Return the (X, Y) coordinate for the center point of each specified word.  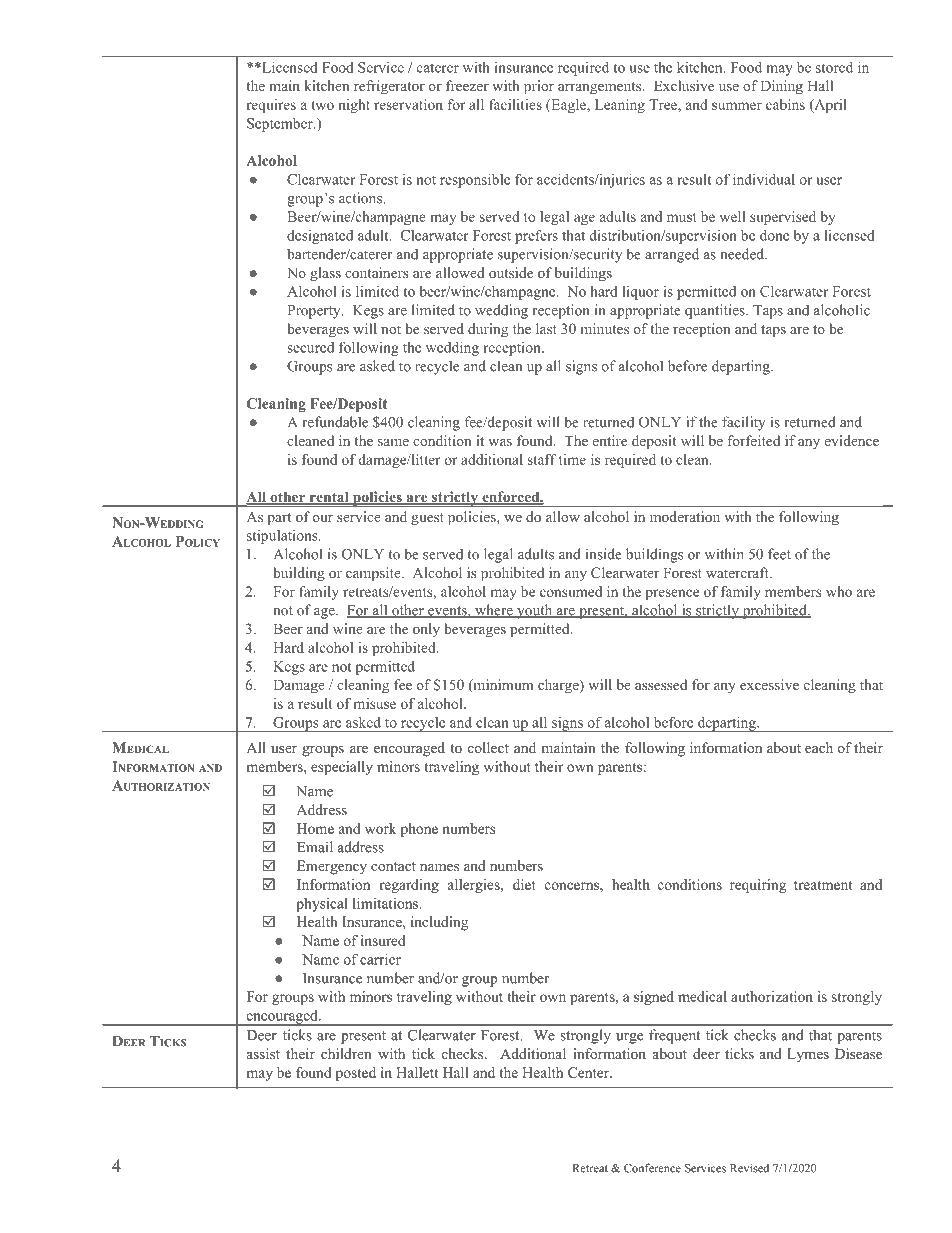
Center (589, 1072)
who (839, 591)
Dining (782, 87)
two (322, 105)
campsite (374, 574)
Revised (749, 1168)
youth (535, 611)
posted (356, 1074)
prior (539, 87)
